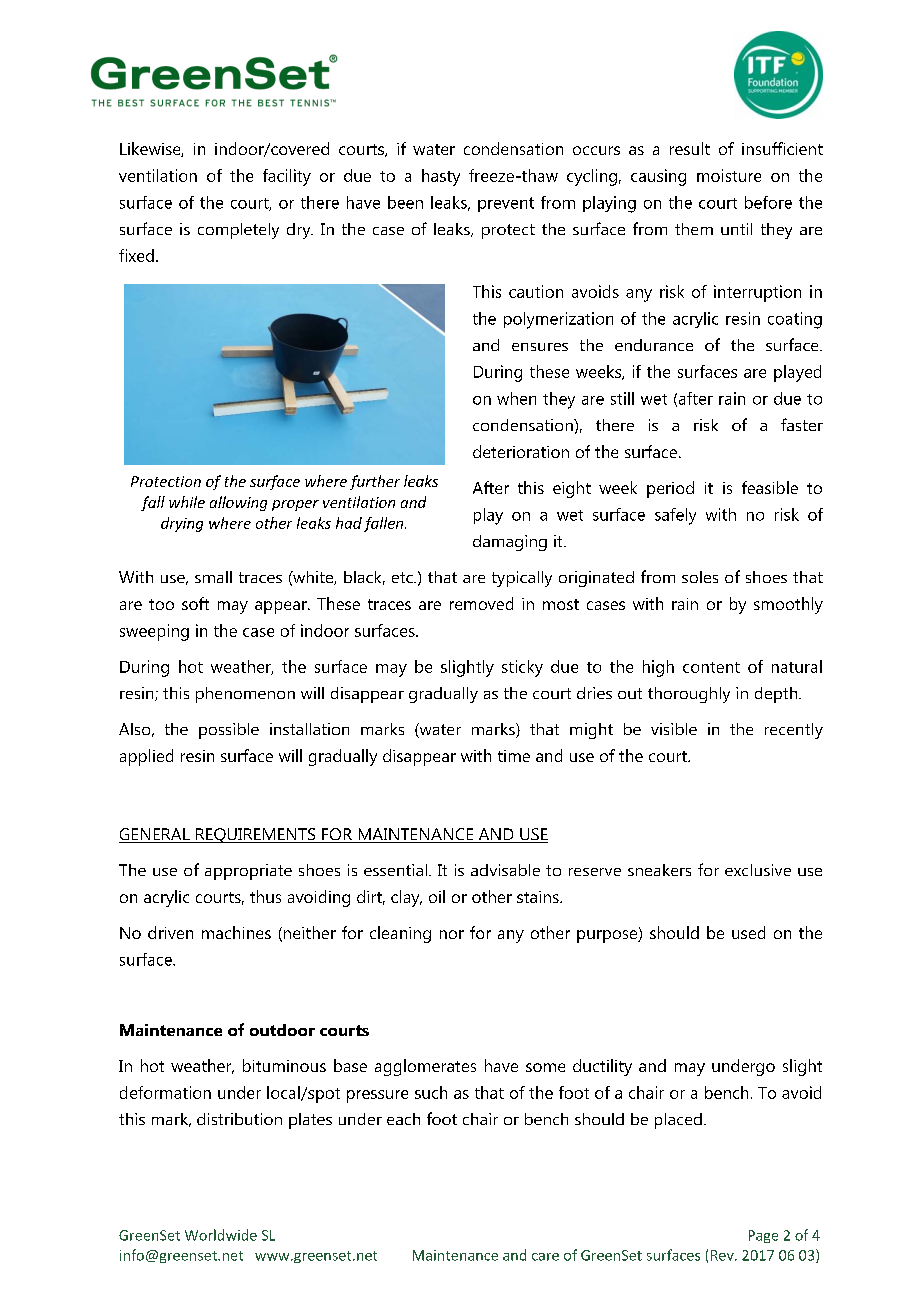 The width and height of the page is (924, 1308). Describe the element at coordinates (545, 1257) in the page. I see `care` at that location.
